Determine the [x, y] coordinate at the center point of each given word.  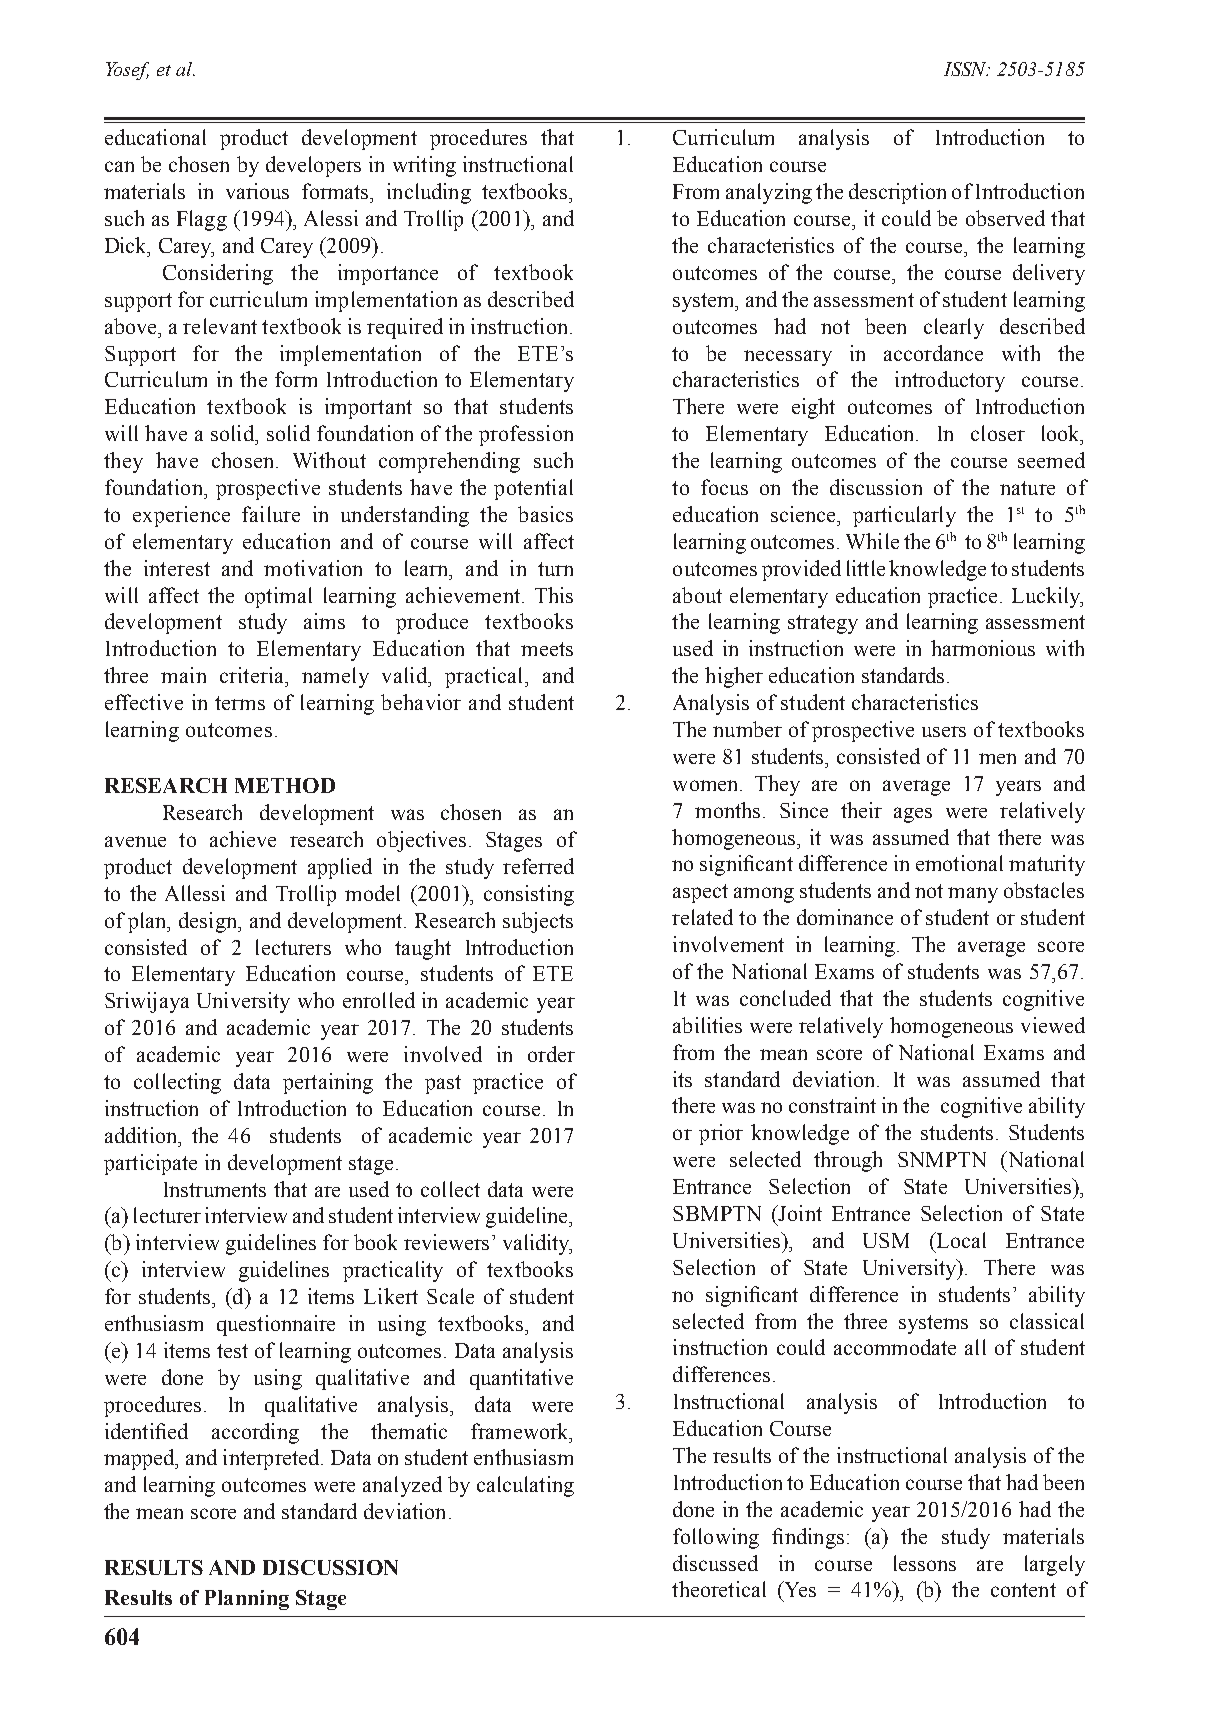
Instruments [215, 1189]
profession [526, 435]
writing [424, 166]
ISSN [966, 69]
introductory [950, 381]
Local [960, 1240]
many [973, 895]
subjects [538, 922]
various [257, 191]
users [944, 731]
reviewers [446, 1242]
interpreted [272, 1459]
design [209, 922]
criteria [253, 675]
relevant [220, 326]
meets [547, 649]
